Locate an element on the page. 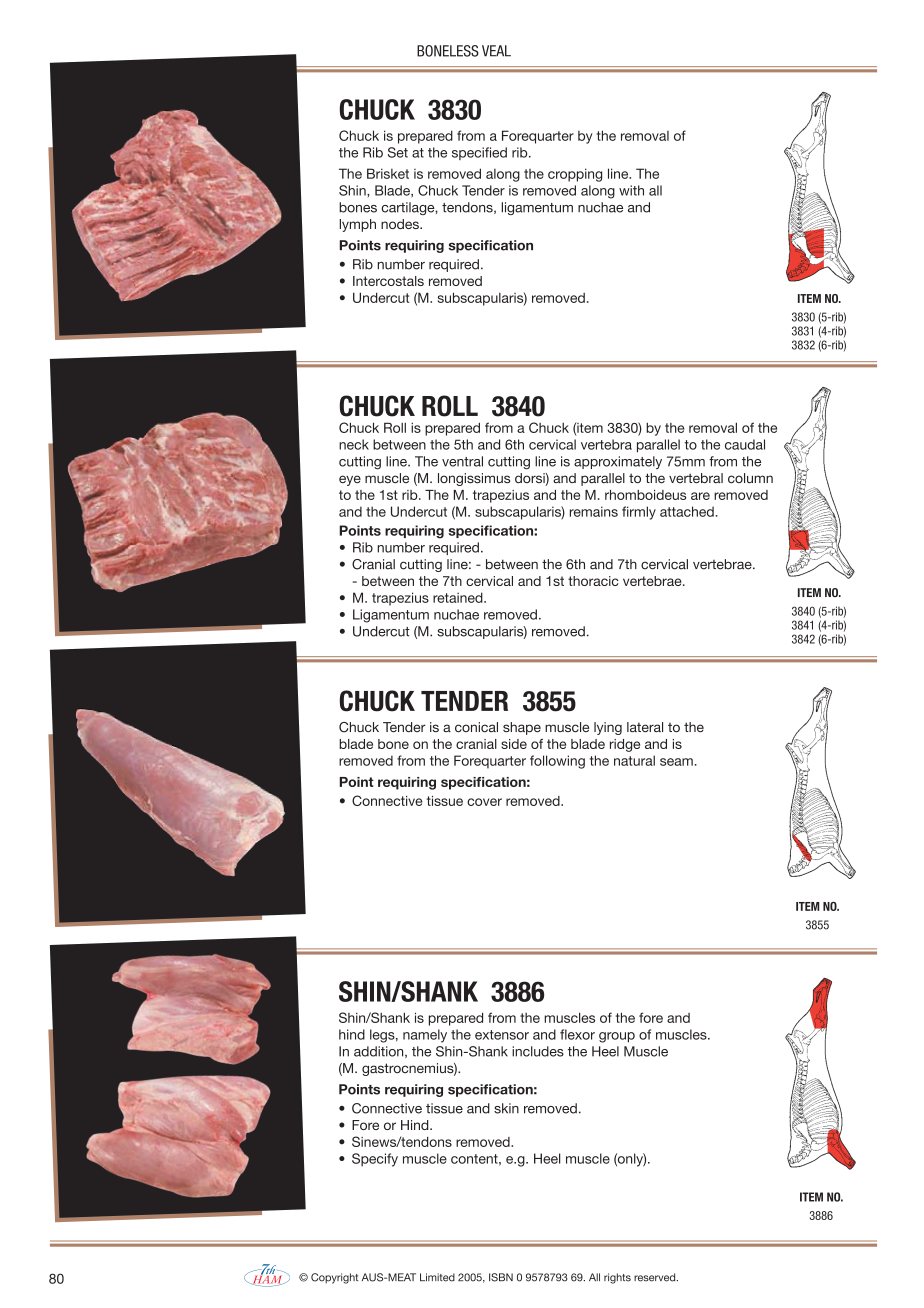 Image resolution: width=924 pixels, height=1308 pixels. caudal is located at coordinates (745, 444).
